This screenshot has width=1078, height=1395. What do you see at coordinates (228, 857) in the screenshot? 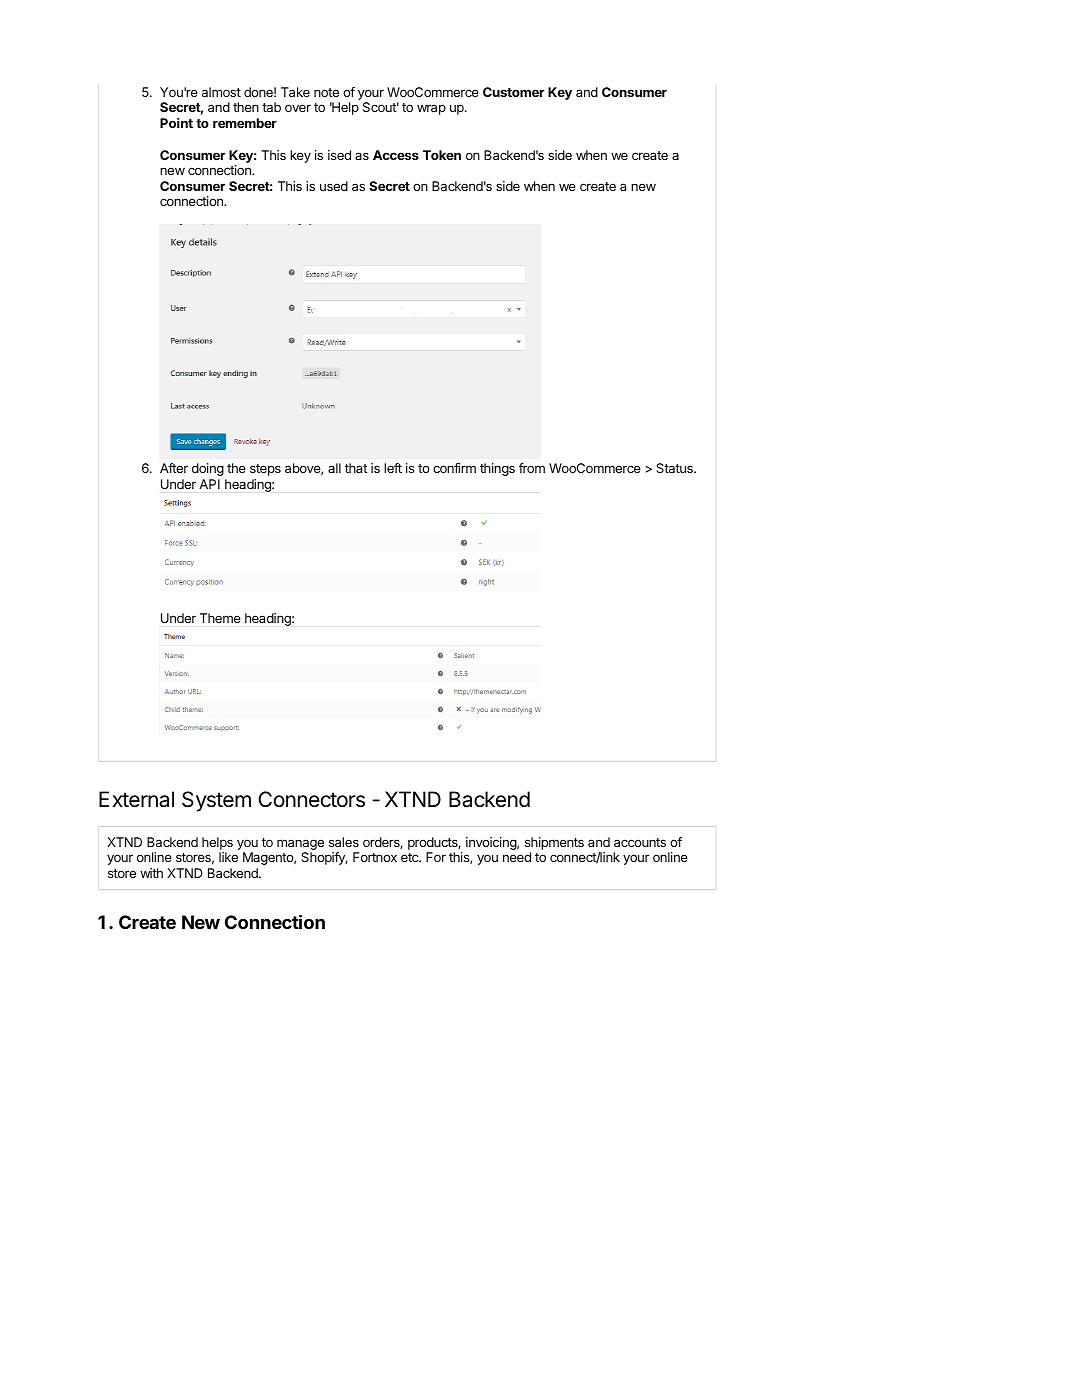
I see `like` at bounding box center [228, 857].
